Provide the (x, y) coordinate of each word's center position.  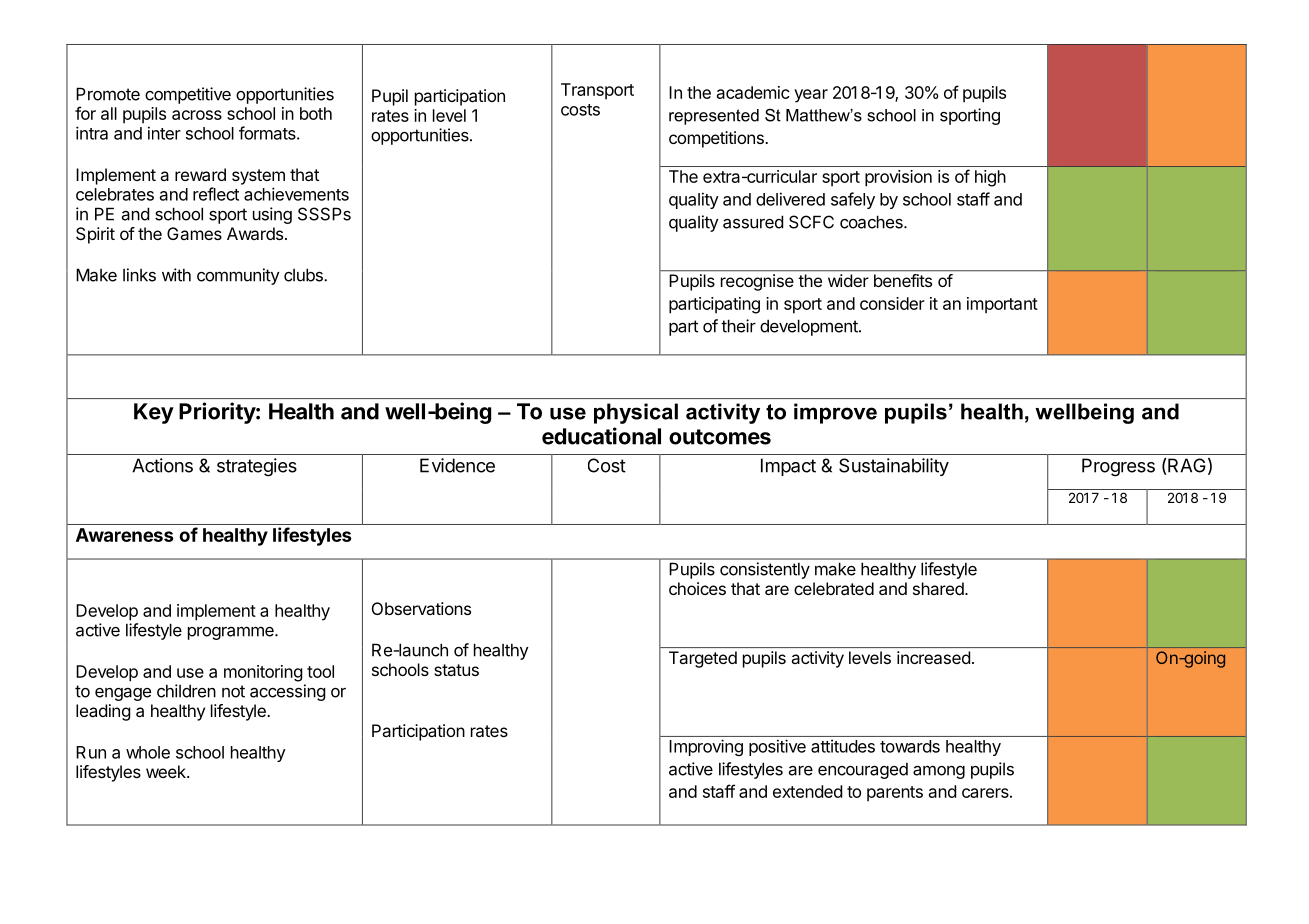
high (990, 178)
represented (714, 117)
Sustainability (894, 467)
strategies (257, 467)
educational (601, 436)
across (197, 115)
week (167, 771)
